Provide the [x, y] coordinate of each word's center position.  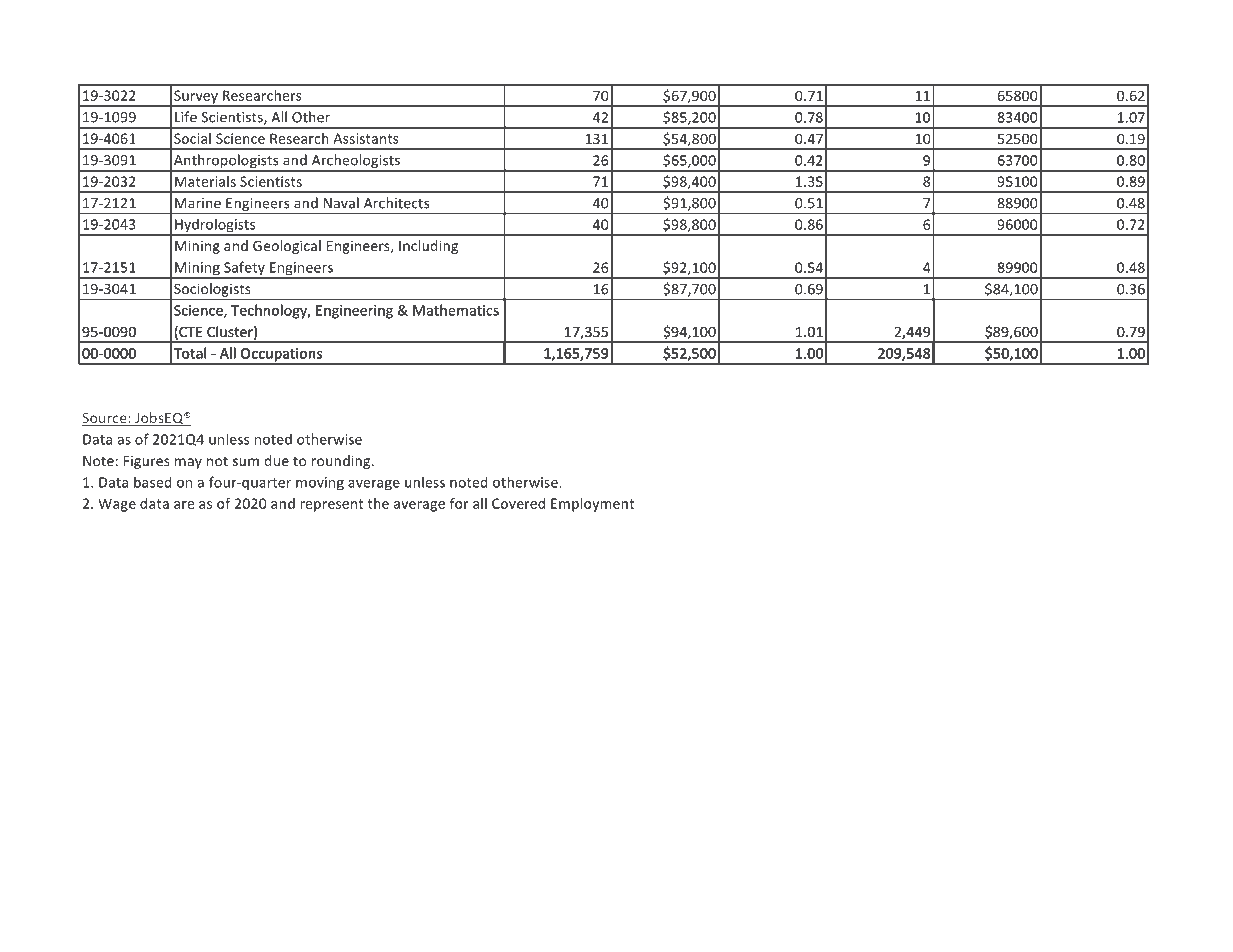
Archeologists [355, 162]
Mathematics [456, 310]
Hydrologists [215, 227]
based [153, 482]
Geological [287, 247]
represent [331, 505]
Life [186, 117]
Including [428, 247]
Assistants [366, 138]
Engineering [354, 312]
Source [105, 419]
